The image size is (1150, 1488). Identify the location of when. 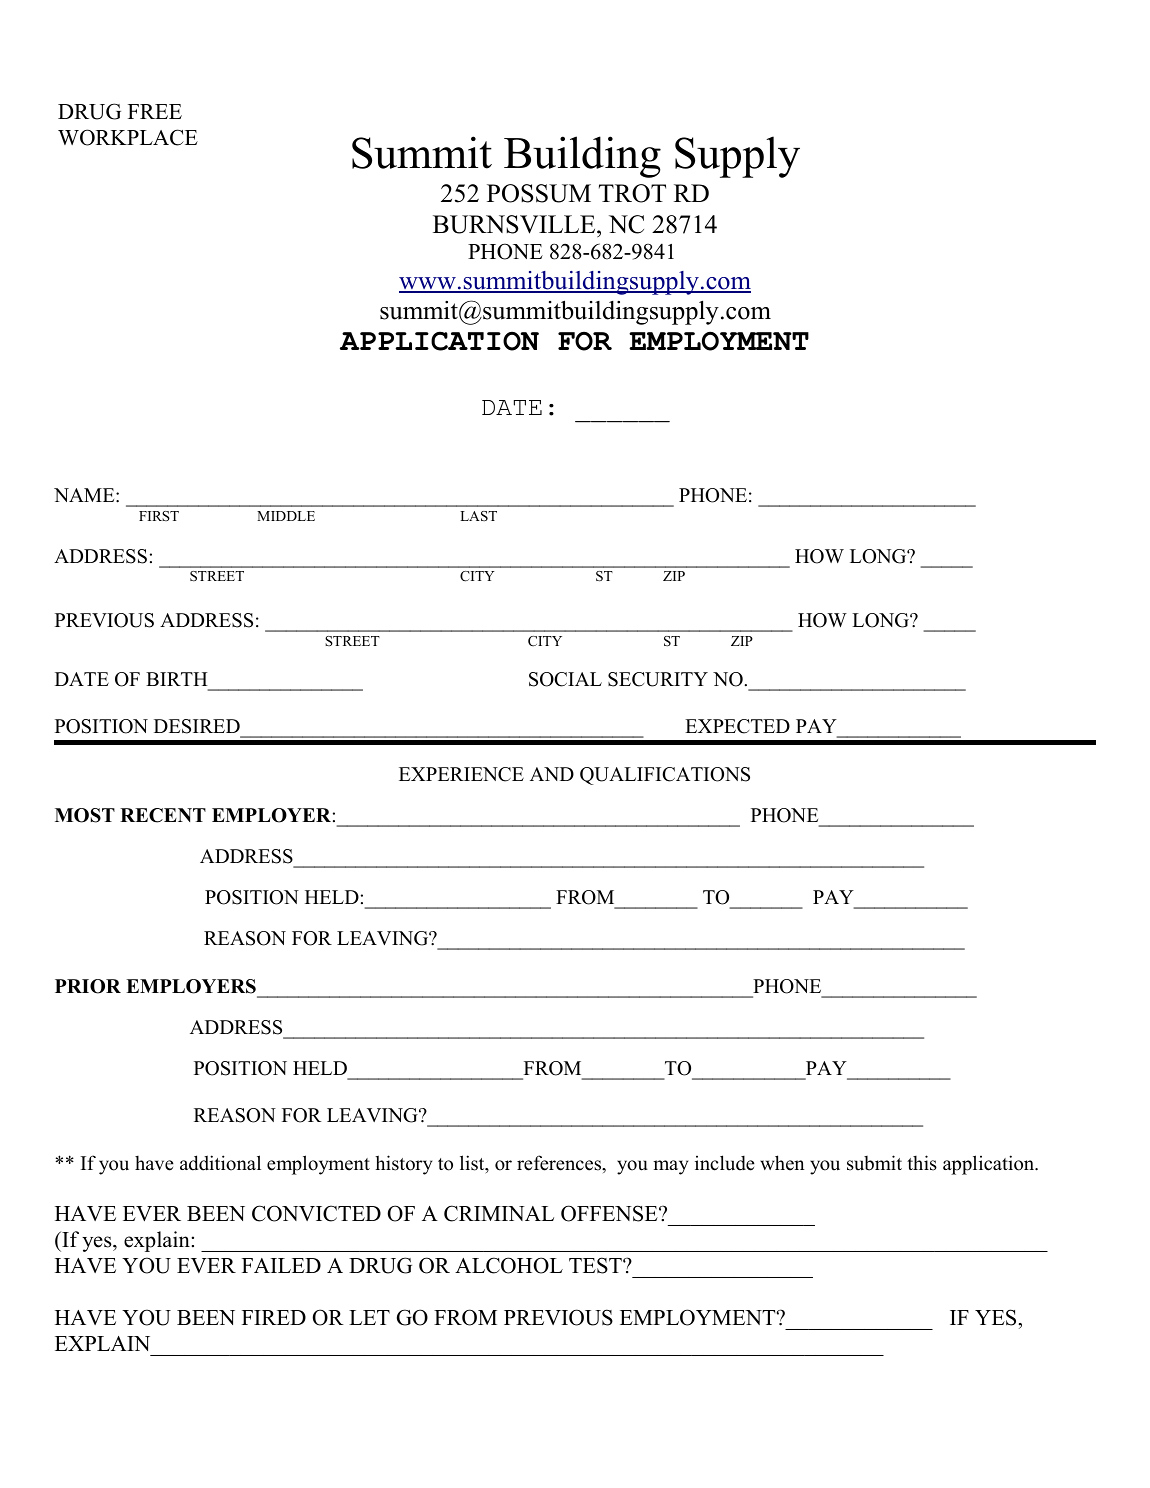
(782, 1163).
